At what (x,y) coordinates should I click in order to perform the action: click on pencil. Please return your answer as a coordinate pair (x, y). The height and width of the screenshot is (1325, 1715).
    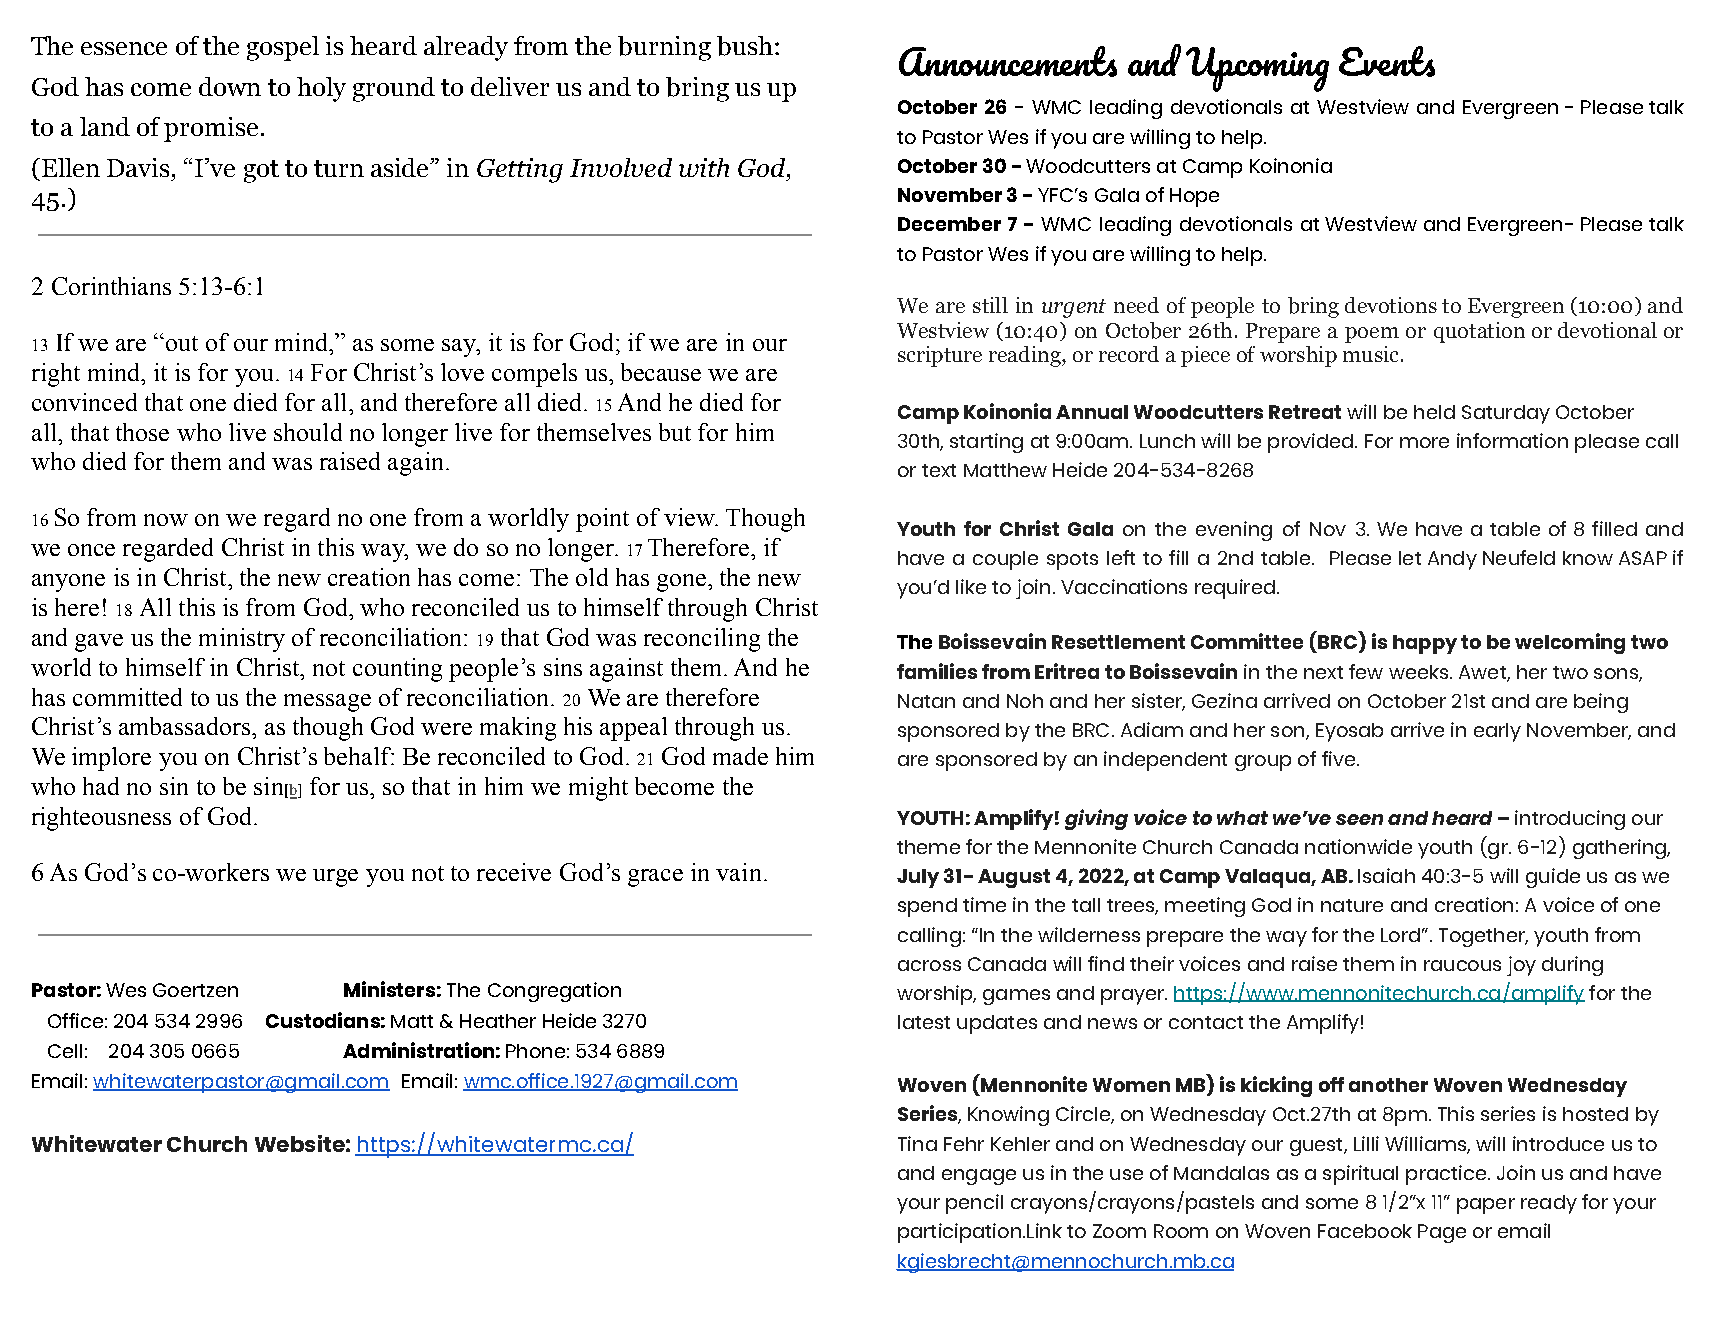
    Looking at the image, I should click on (974, 1204).
